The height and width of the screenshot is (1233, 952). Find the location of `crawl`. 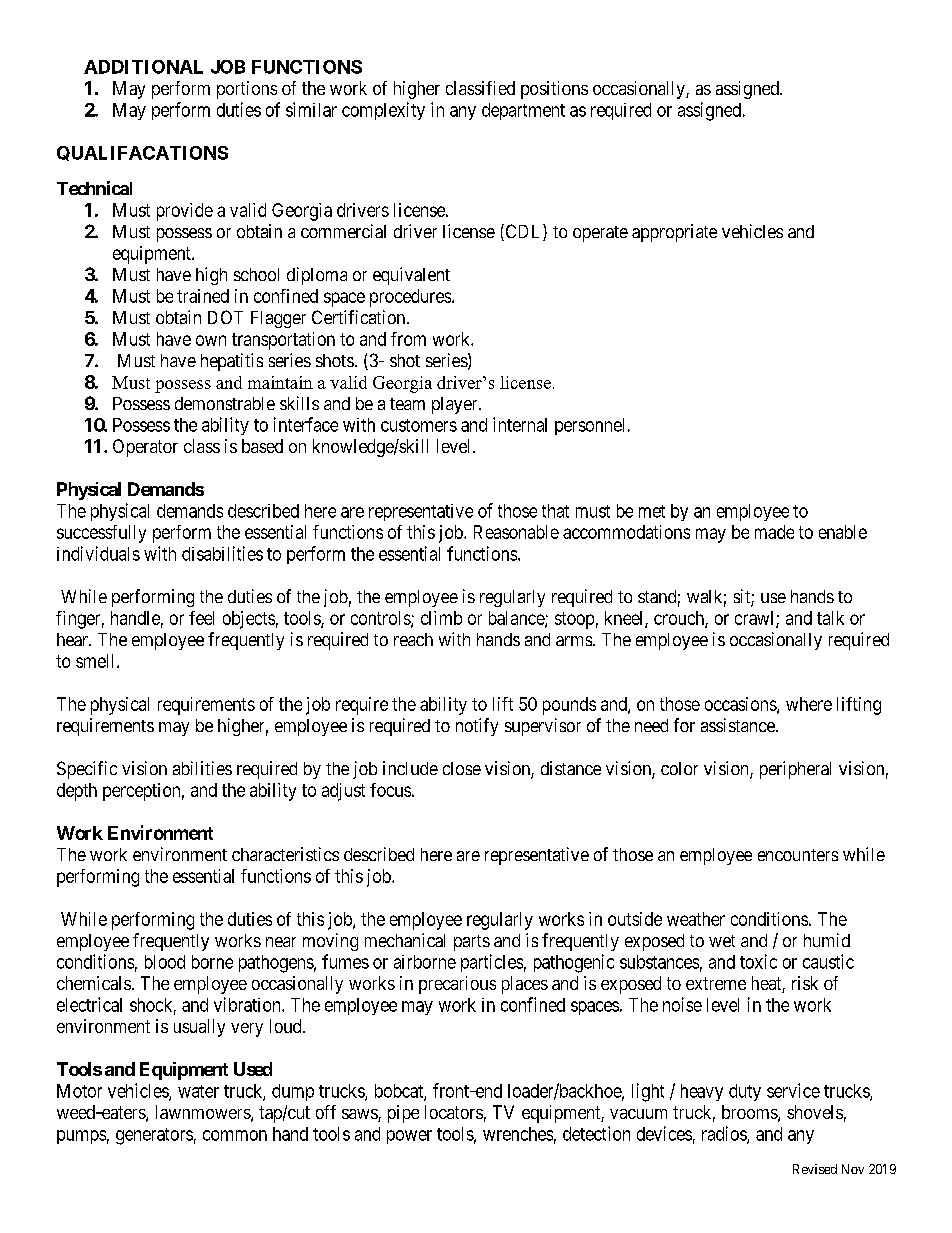

crawl is located at coordinates (756, 619).
